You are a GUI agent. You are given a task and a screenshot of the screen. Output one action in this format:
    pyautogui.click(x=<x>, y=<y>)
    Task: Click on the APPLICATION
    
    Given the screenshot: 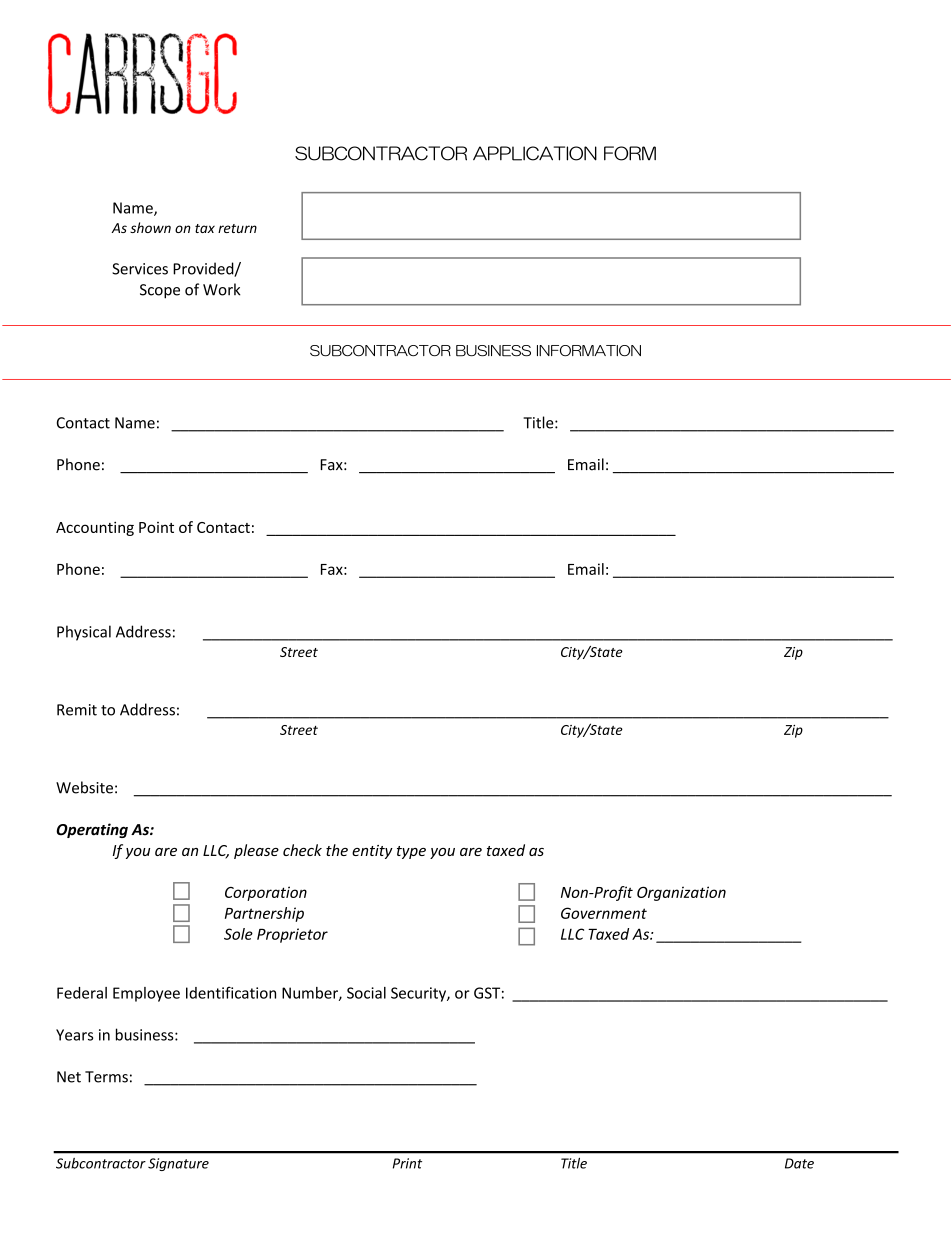 What is the action you would take?
    pyautogui.click(x=535, y=153)
